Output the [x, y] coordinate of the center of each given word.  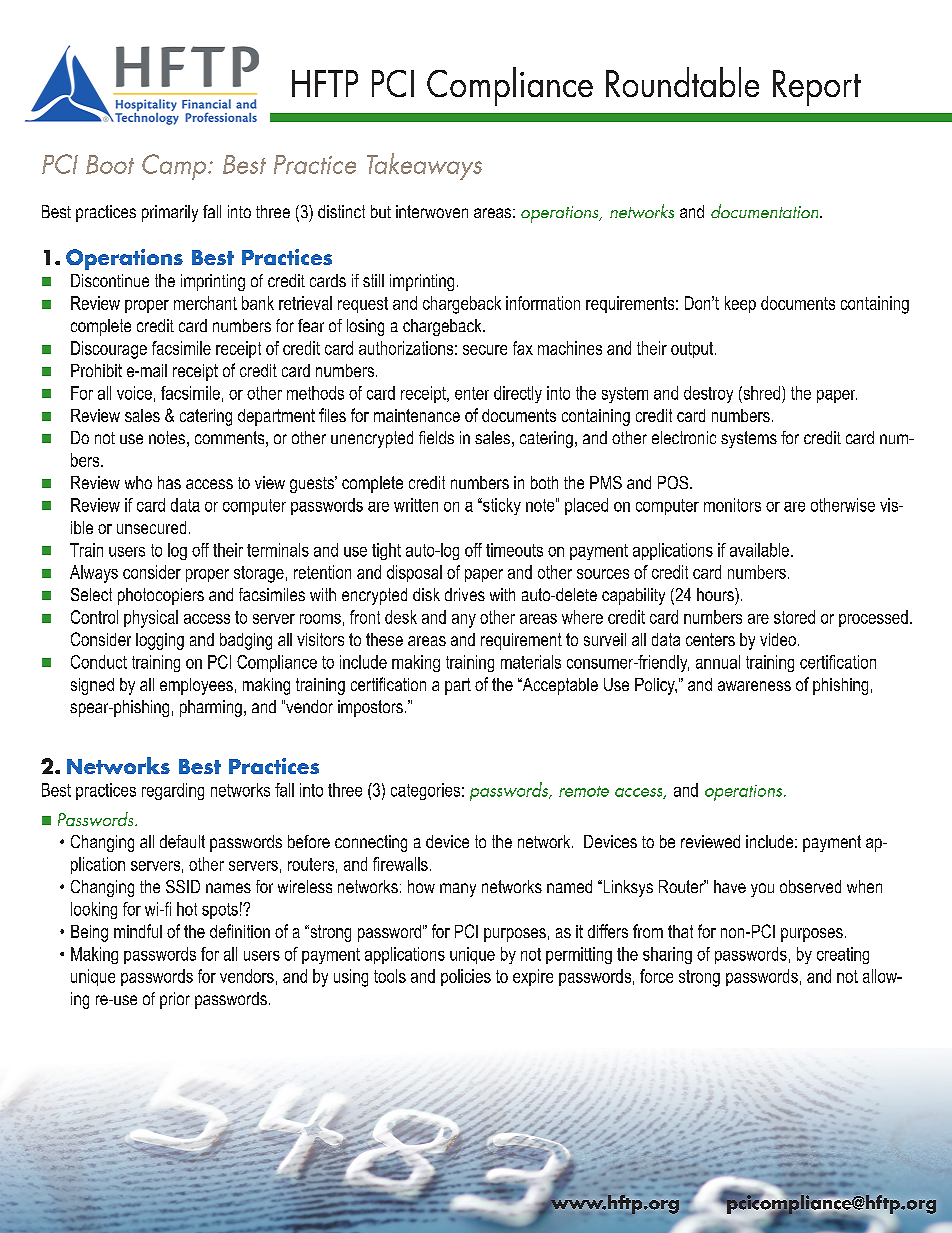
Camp [175, 167]
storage [259, 574]
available [759, 550]
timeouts [514, 550]
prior [175, 1000]
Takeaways [424, 166]
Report [817, 88]
